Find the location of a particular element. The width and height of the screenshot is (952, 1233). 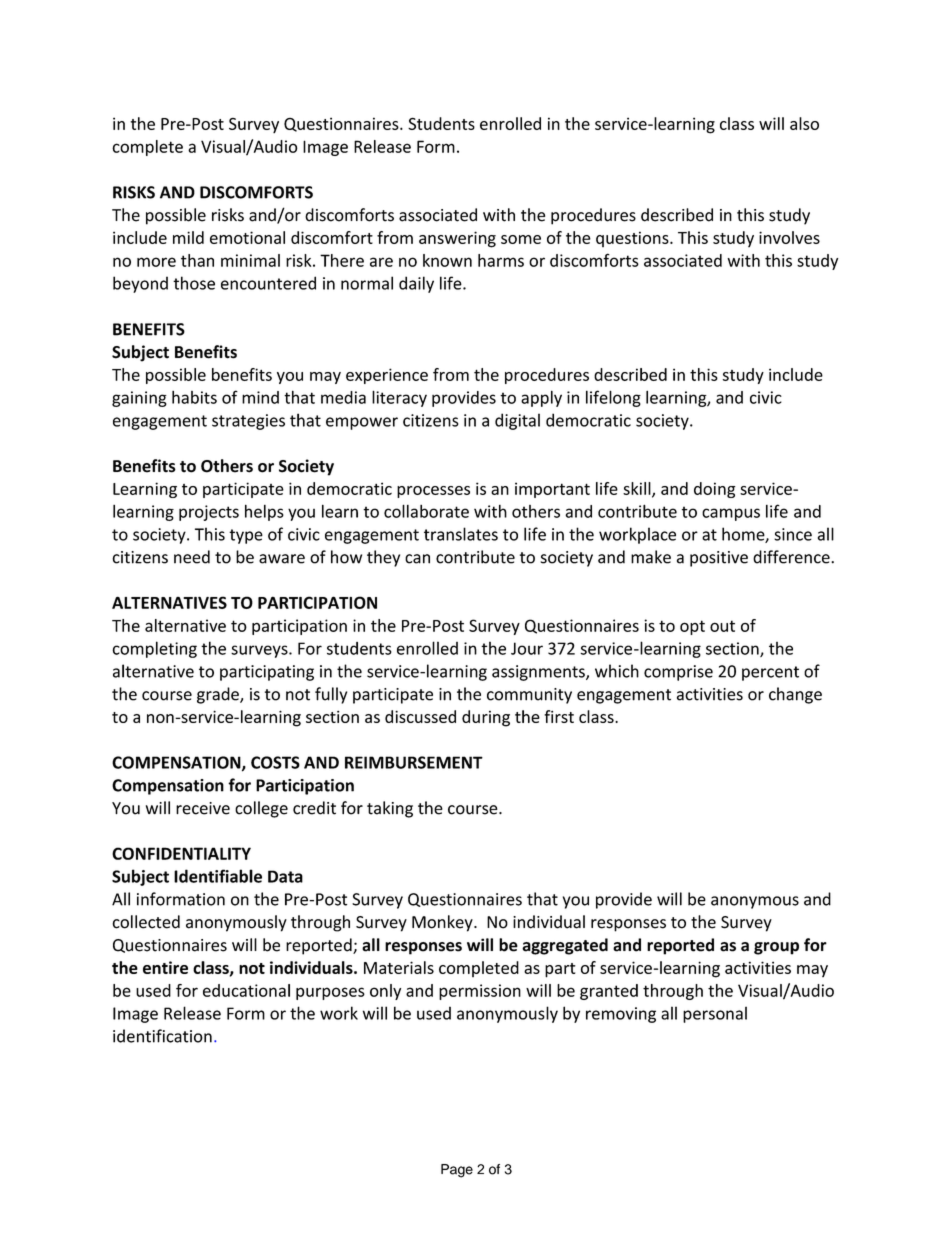

permission is located at coordinates (480, 992).
